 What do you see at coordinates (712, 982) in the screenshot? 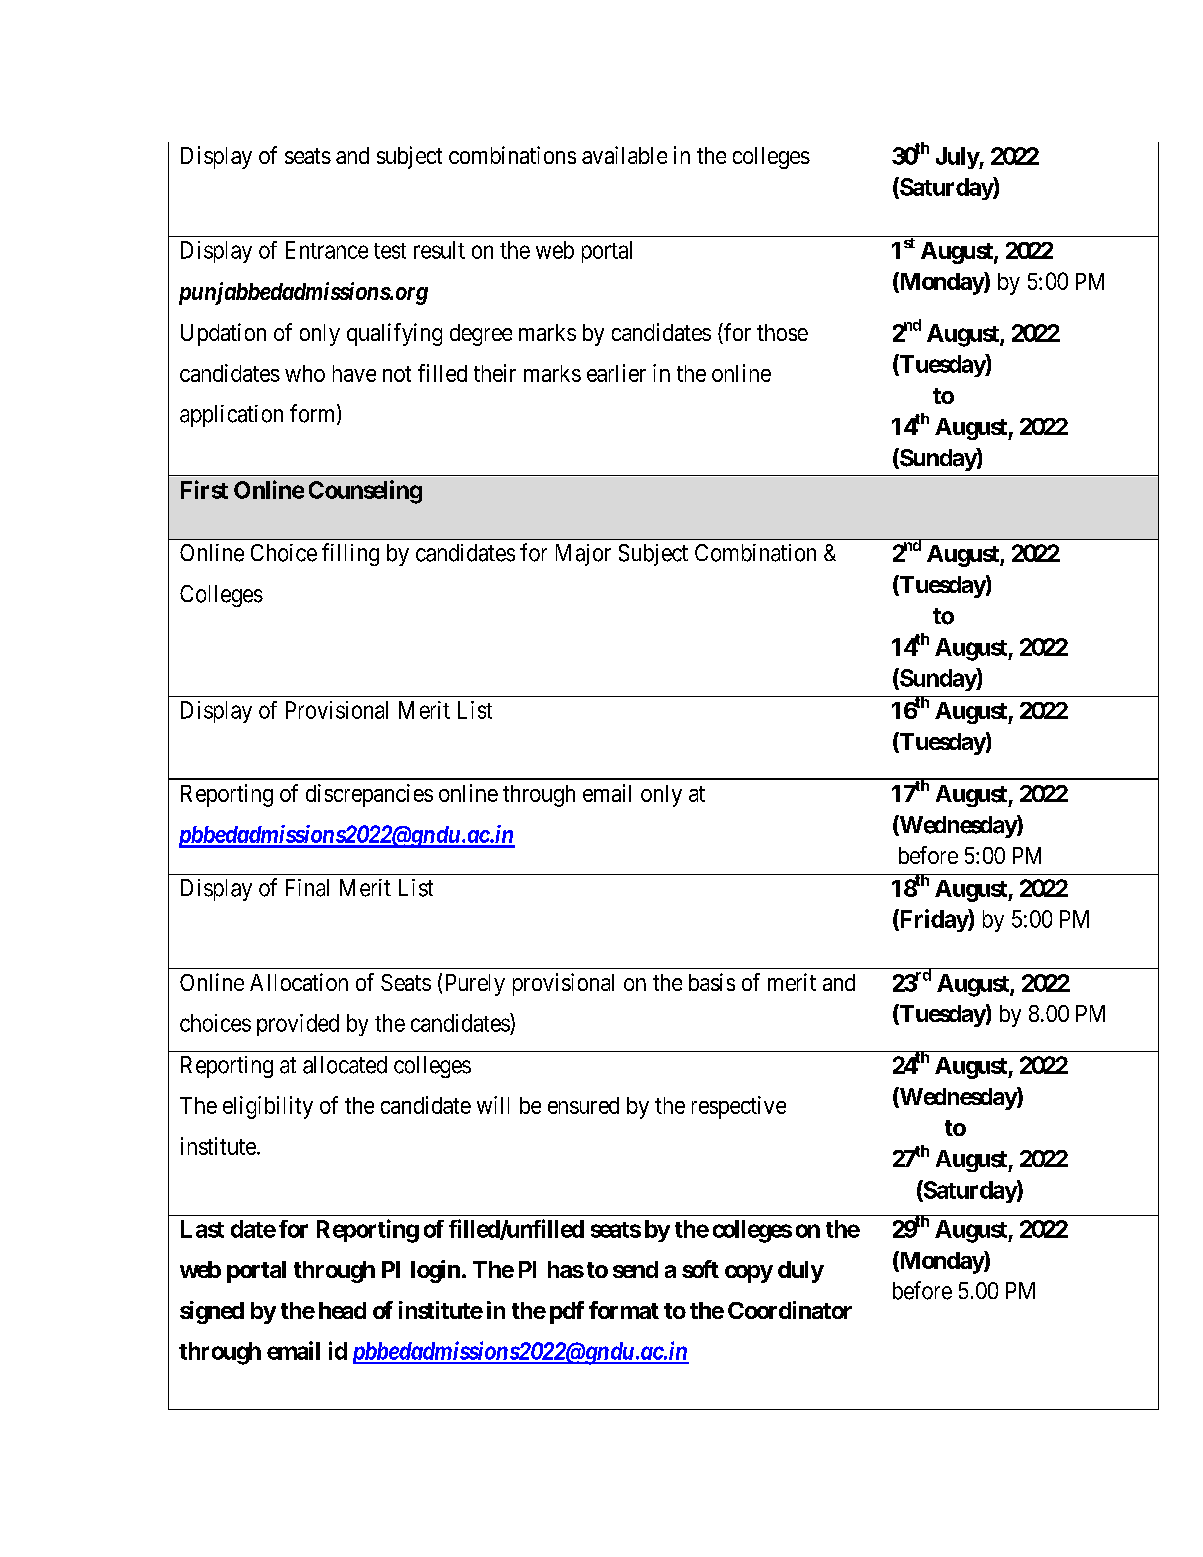
I see `basis` at bounding box center [712, 982].
